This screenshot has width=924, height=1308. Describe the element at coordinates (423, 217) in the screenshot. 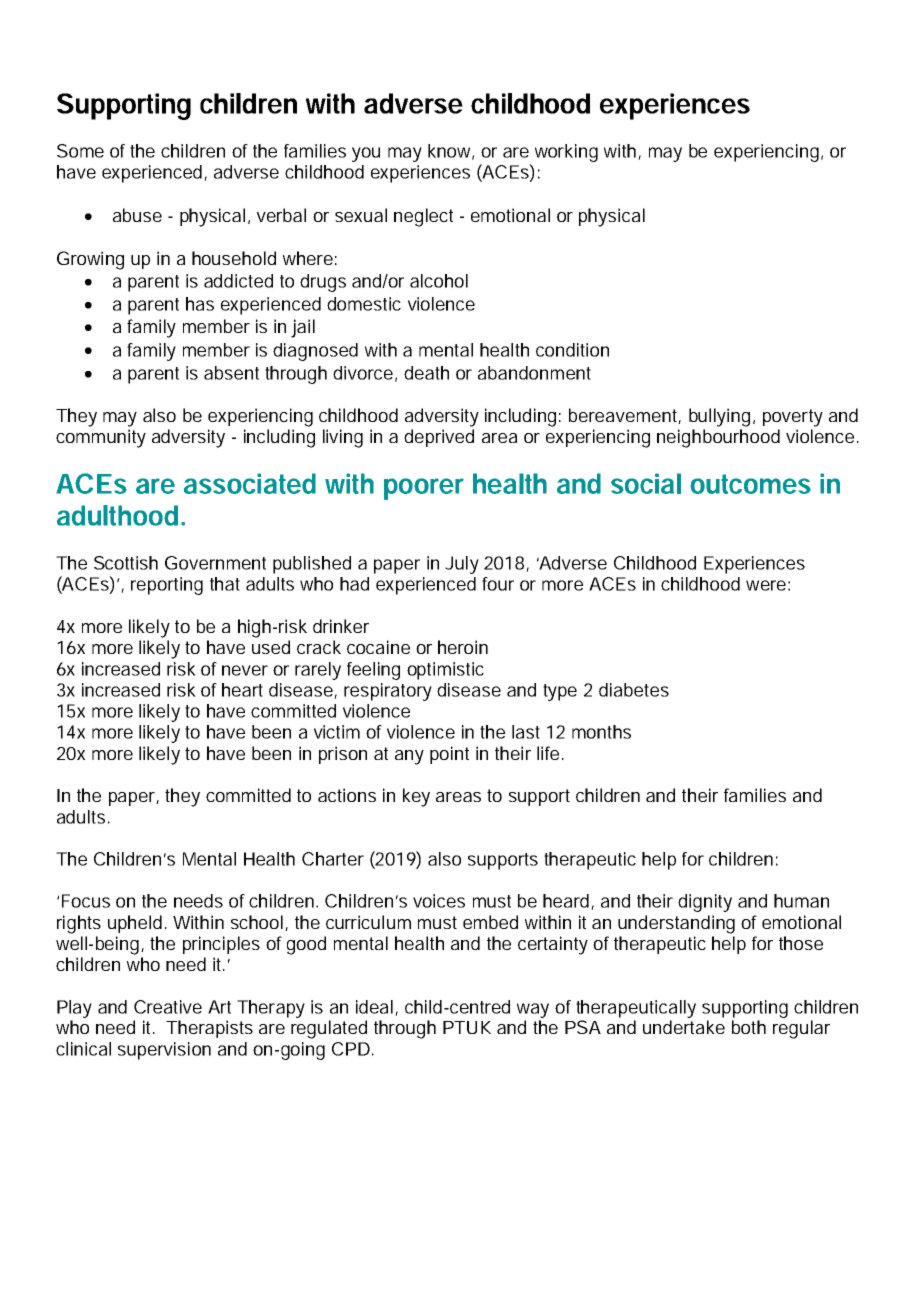

I see `neglect` at that location.
